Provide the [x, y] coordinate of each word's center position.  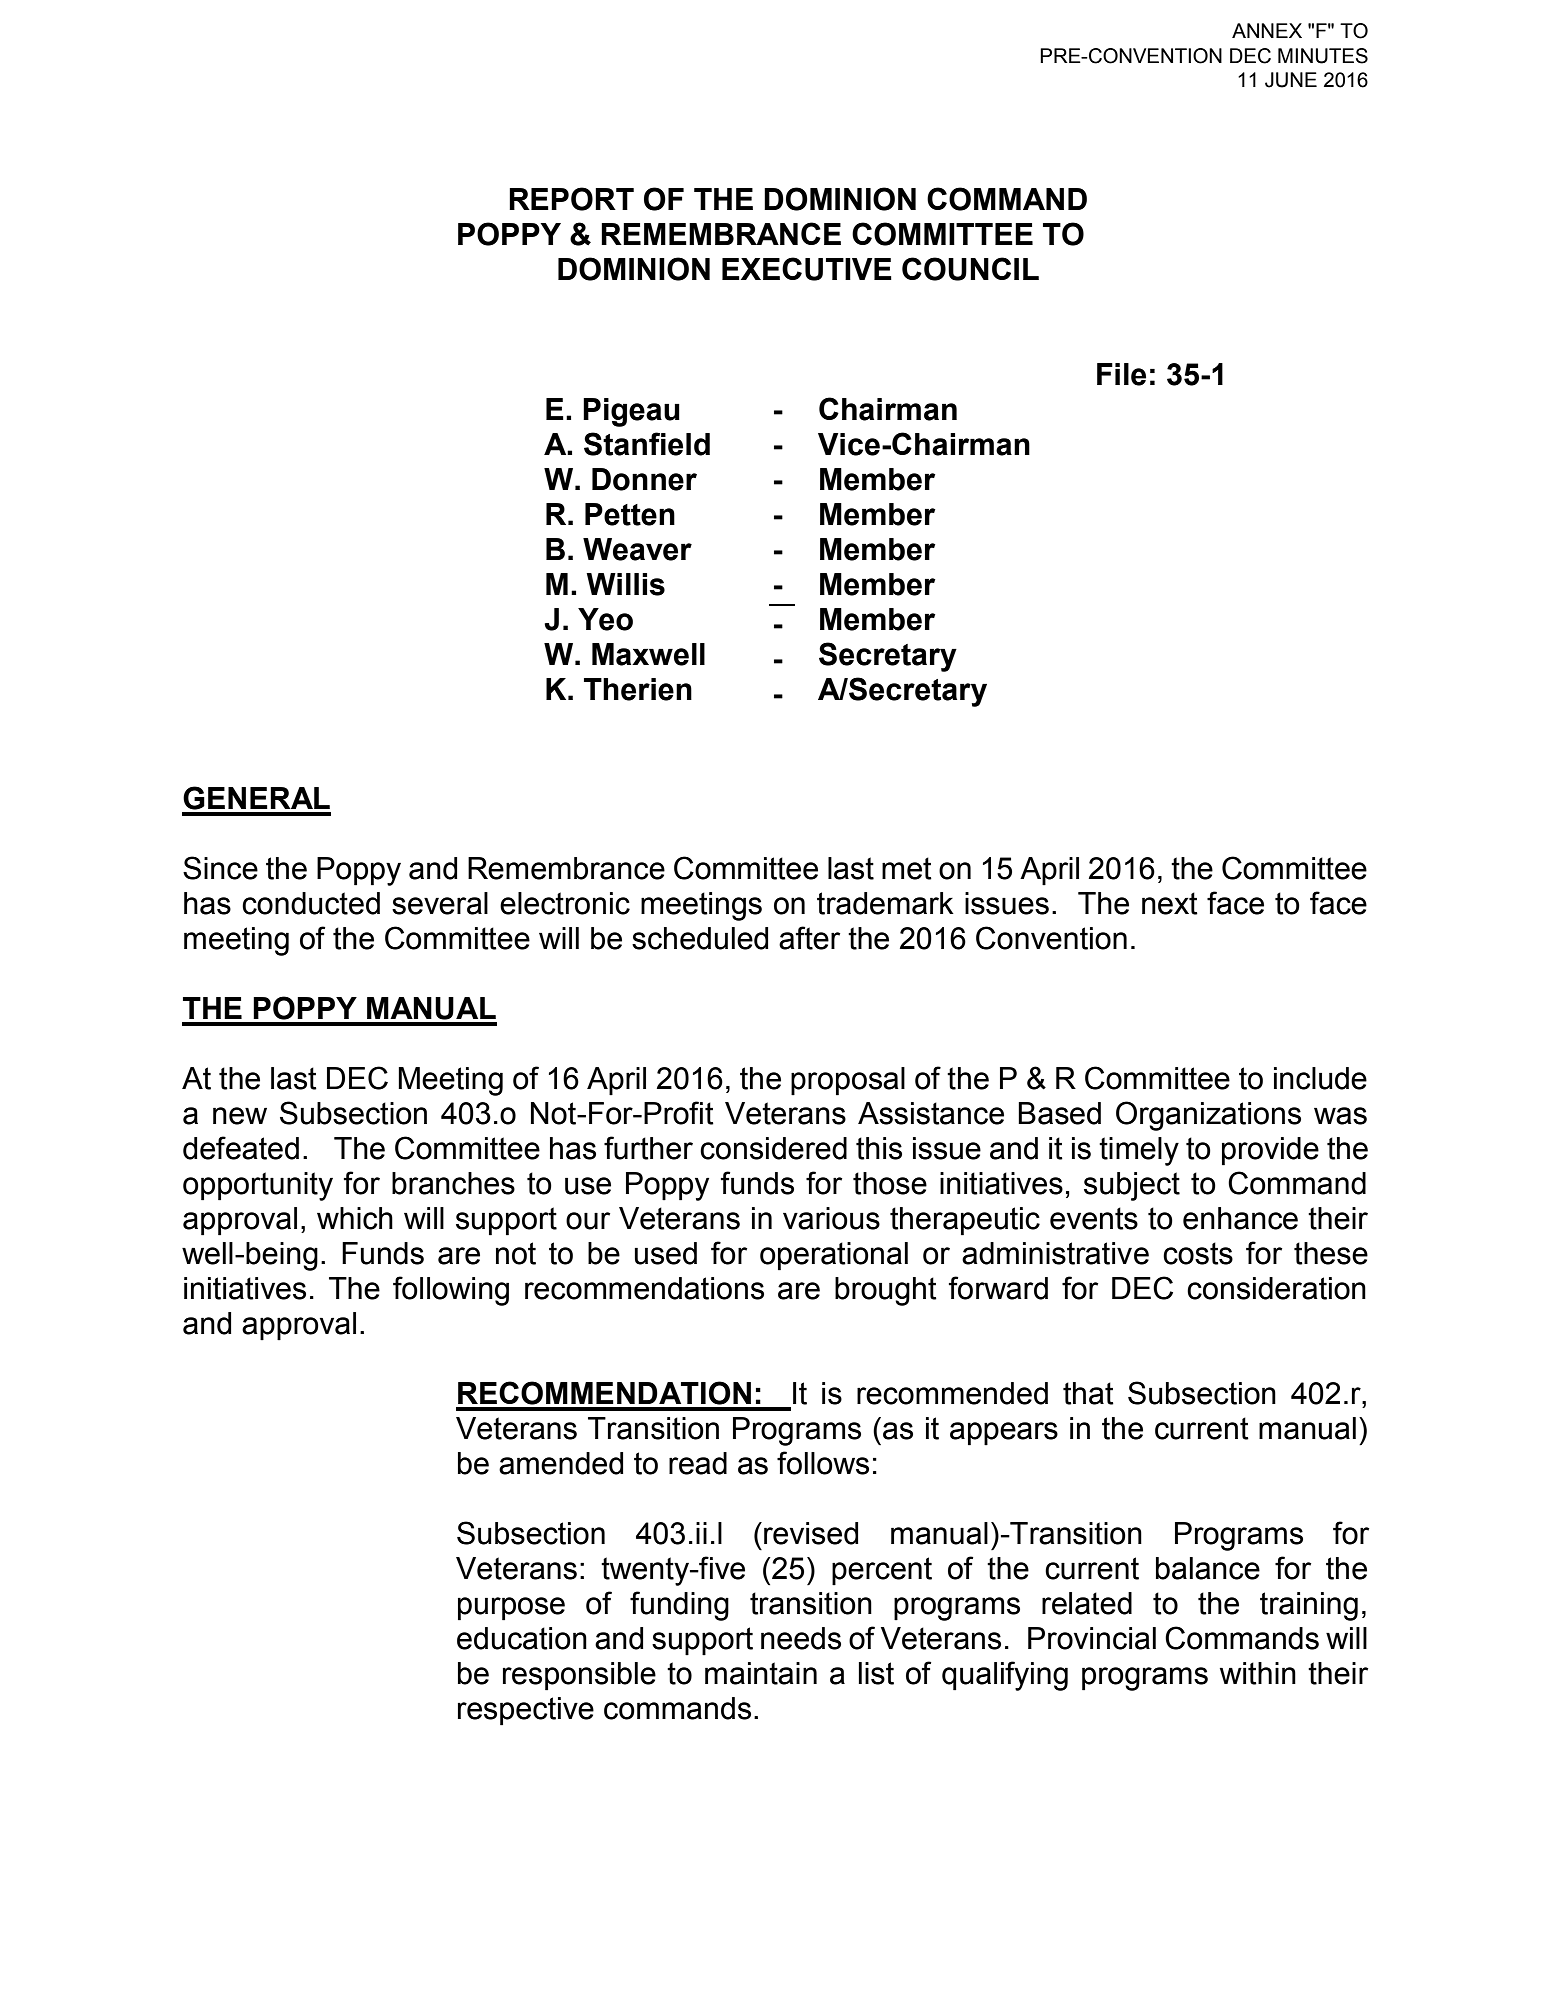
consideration [1276, 1288]
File [1121, 374]
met [907, 868]
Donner [644, 479]
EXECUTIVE [807, 269]
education [522, 1638]
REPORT [571, 199]
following [451, 1291]
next [1170, 903]
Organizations [1208, 1116]
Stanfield [647, 444]
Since [220, 868]
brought [886, 1291]
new [240, 1116]
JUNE [1291, 80]
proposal [848, 1081]
